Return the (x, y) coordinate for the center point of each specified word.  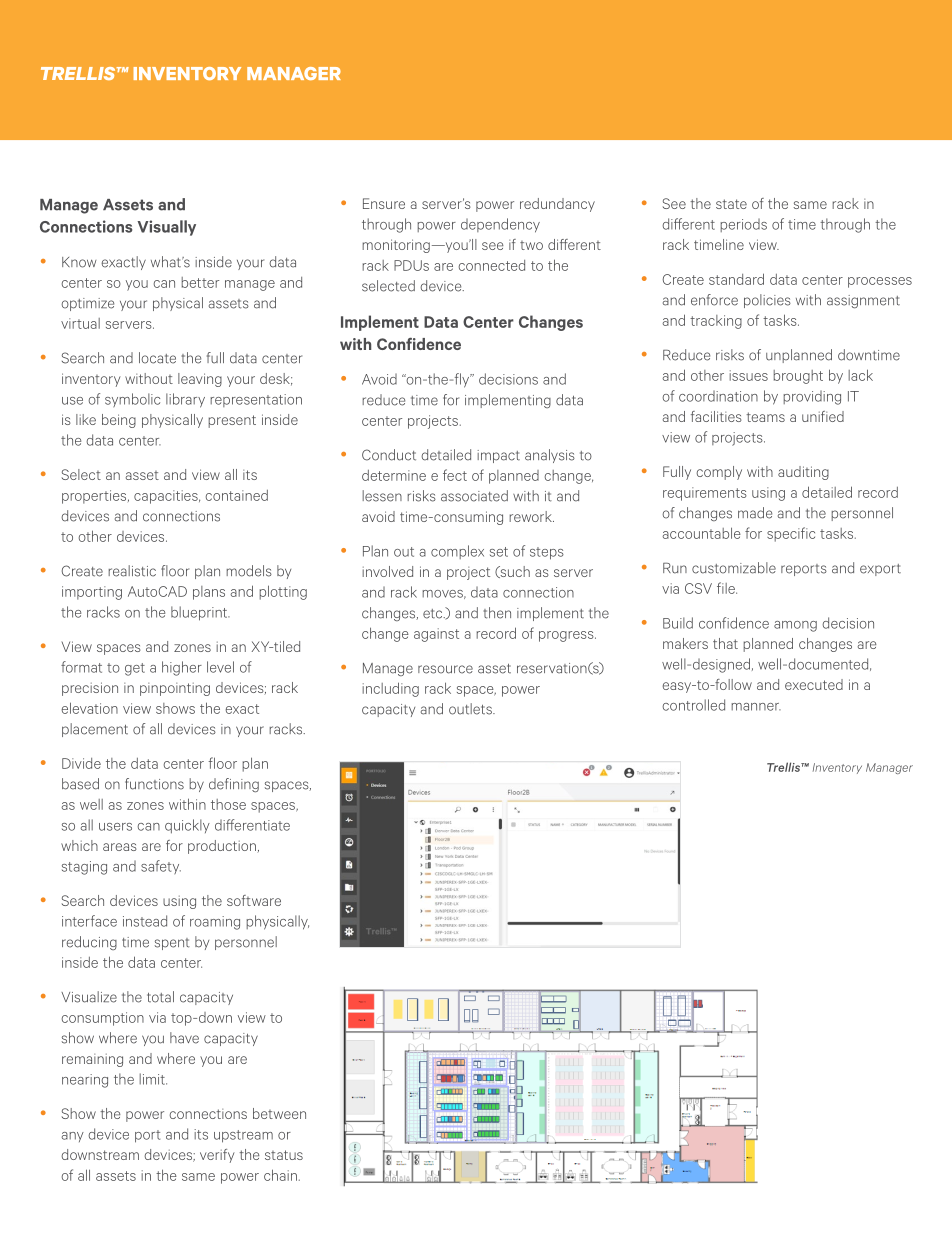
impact (498, 456)
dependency (500, 225)
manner (756, 707)
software (254, 900)
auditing (803, 473)
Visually (166, 228)
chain (280, 1175)
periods (743, 225)
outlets (471, 709)
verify (217, 1156)
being (119, 421)
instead (145, 921)
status (284, 1155)
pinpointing (175, 689)
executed (814, 684)
